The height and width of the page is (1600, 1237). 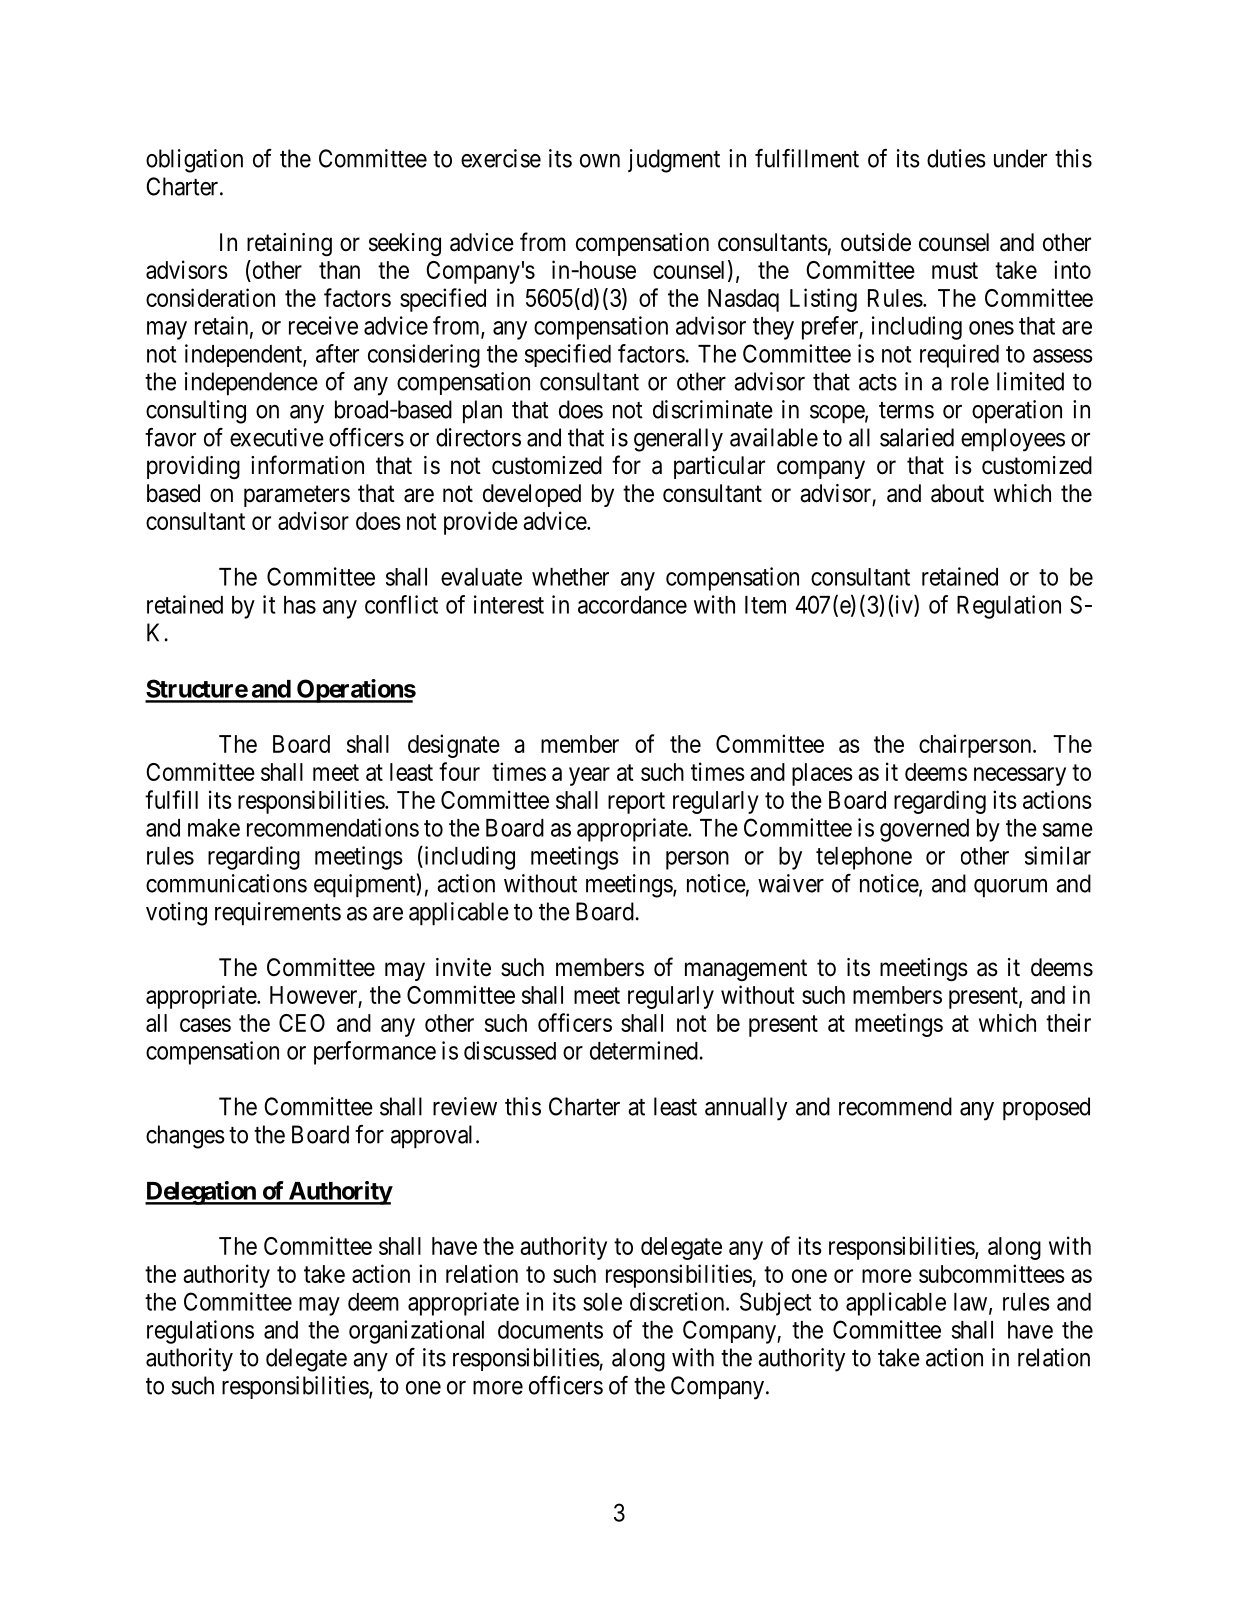 I want to click on governed, so click(x=924, y=830).
